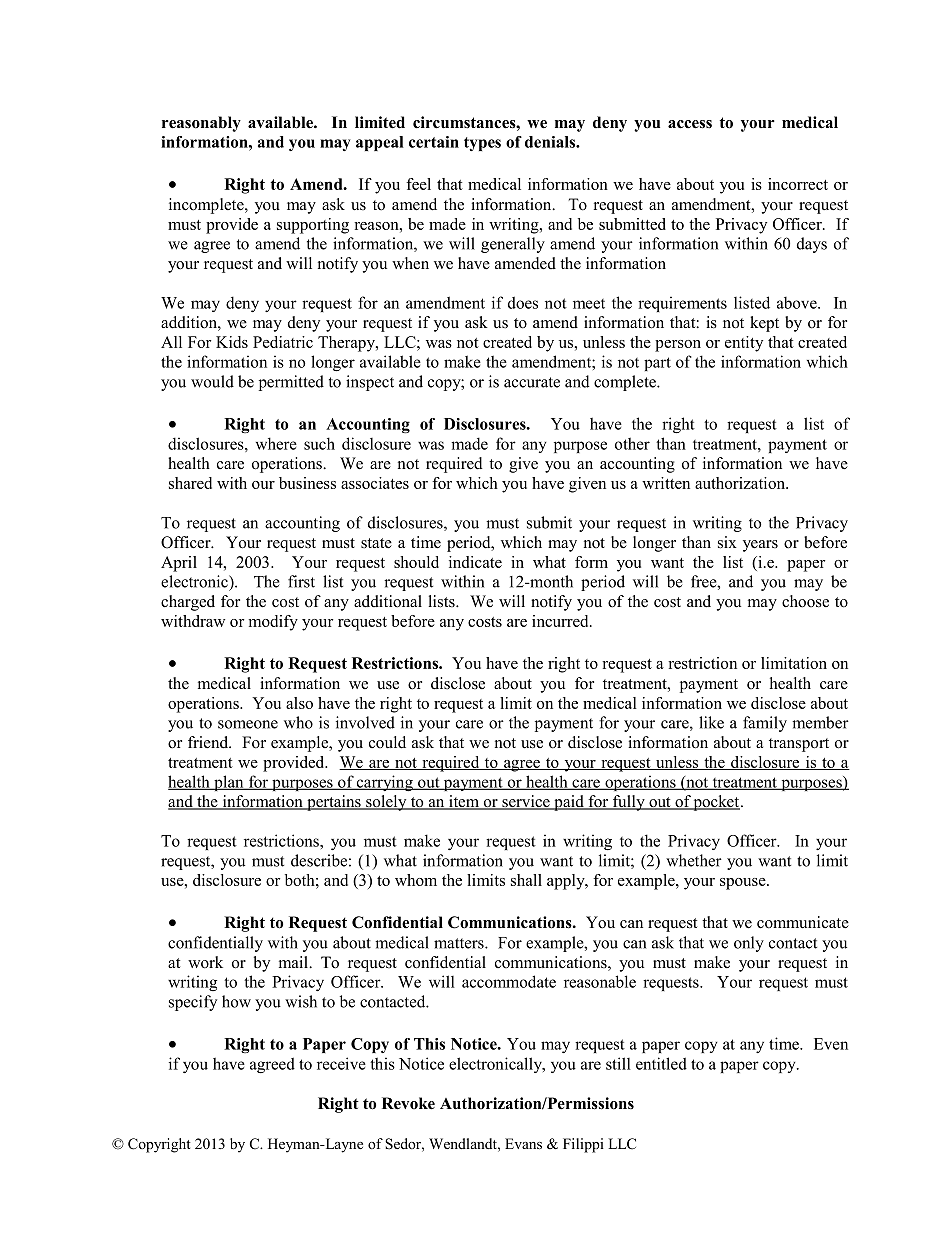 This screenshot has height=1233, width=952. Describe the element at coordinates (482, 144) in the screenshot. I see `types` at that location.
